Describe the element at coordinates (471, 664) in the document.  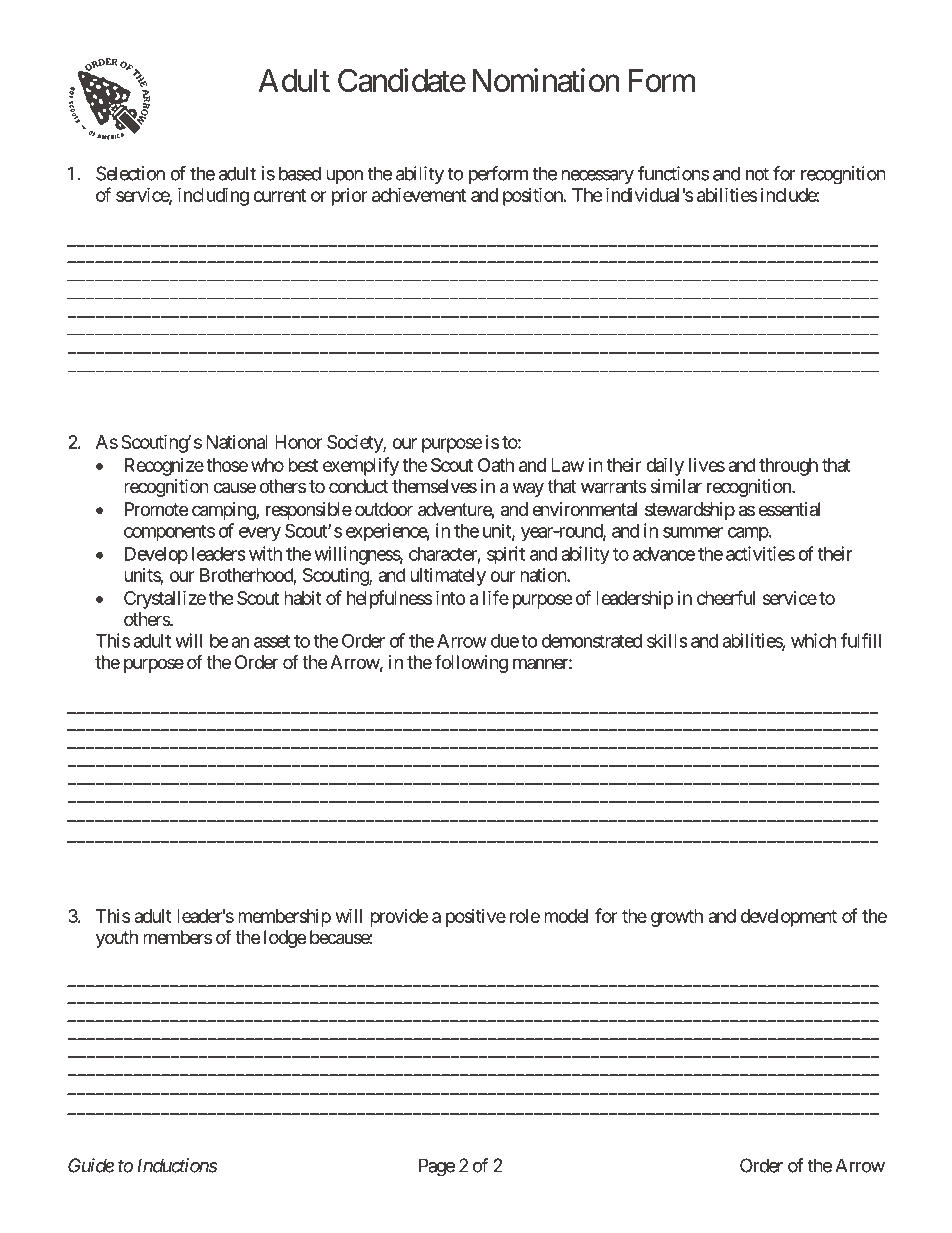
I see `following` at that location.
